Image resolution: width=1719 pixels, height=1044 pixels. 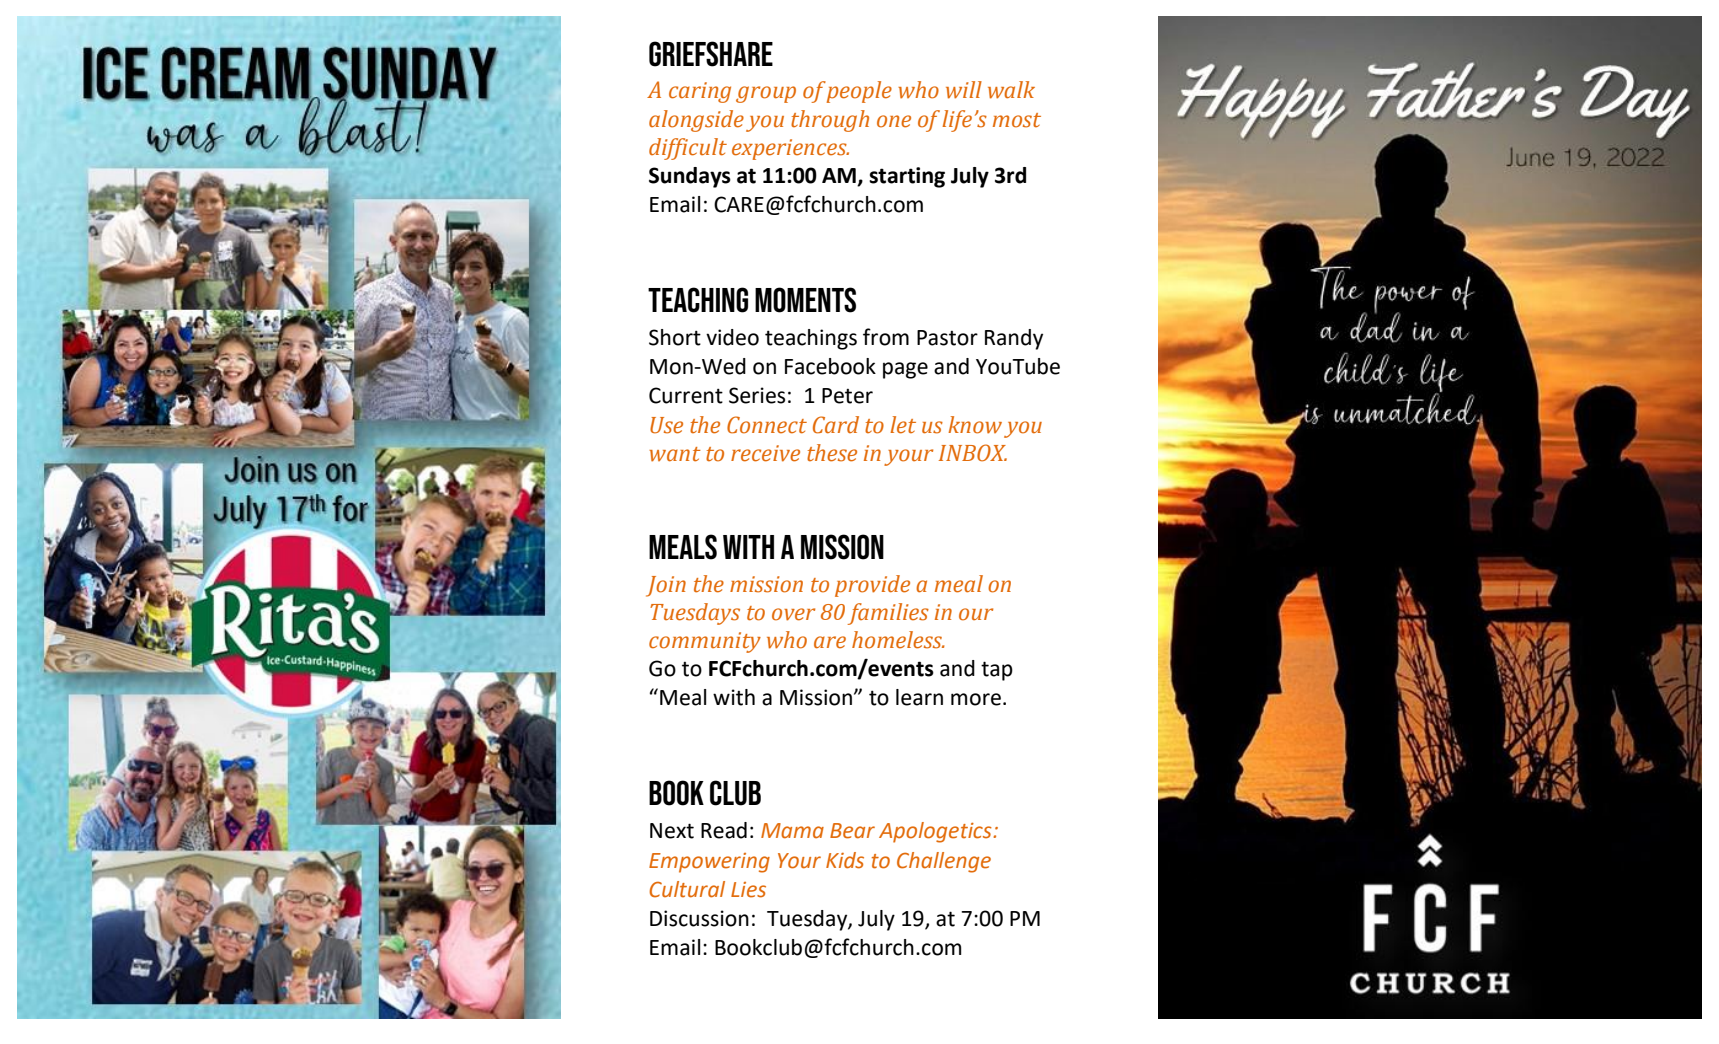 What do you see at coordinates (793, 614) in the screenshot?
I see `over` at bounding box center [793, 614].
